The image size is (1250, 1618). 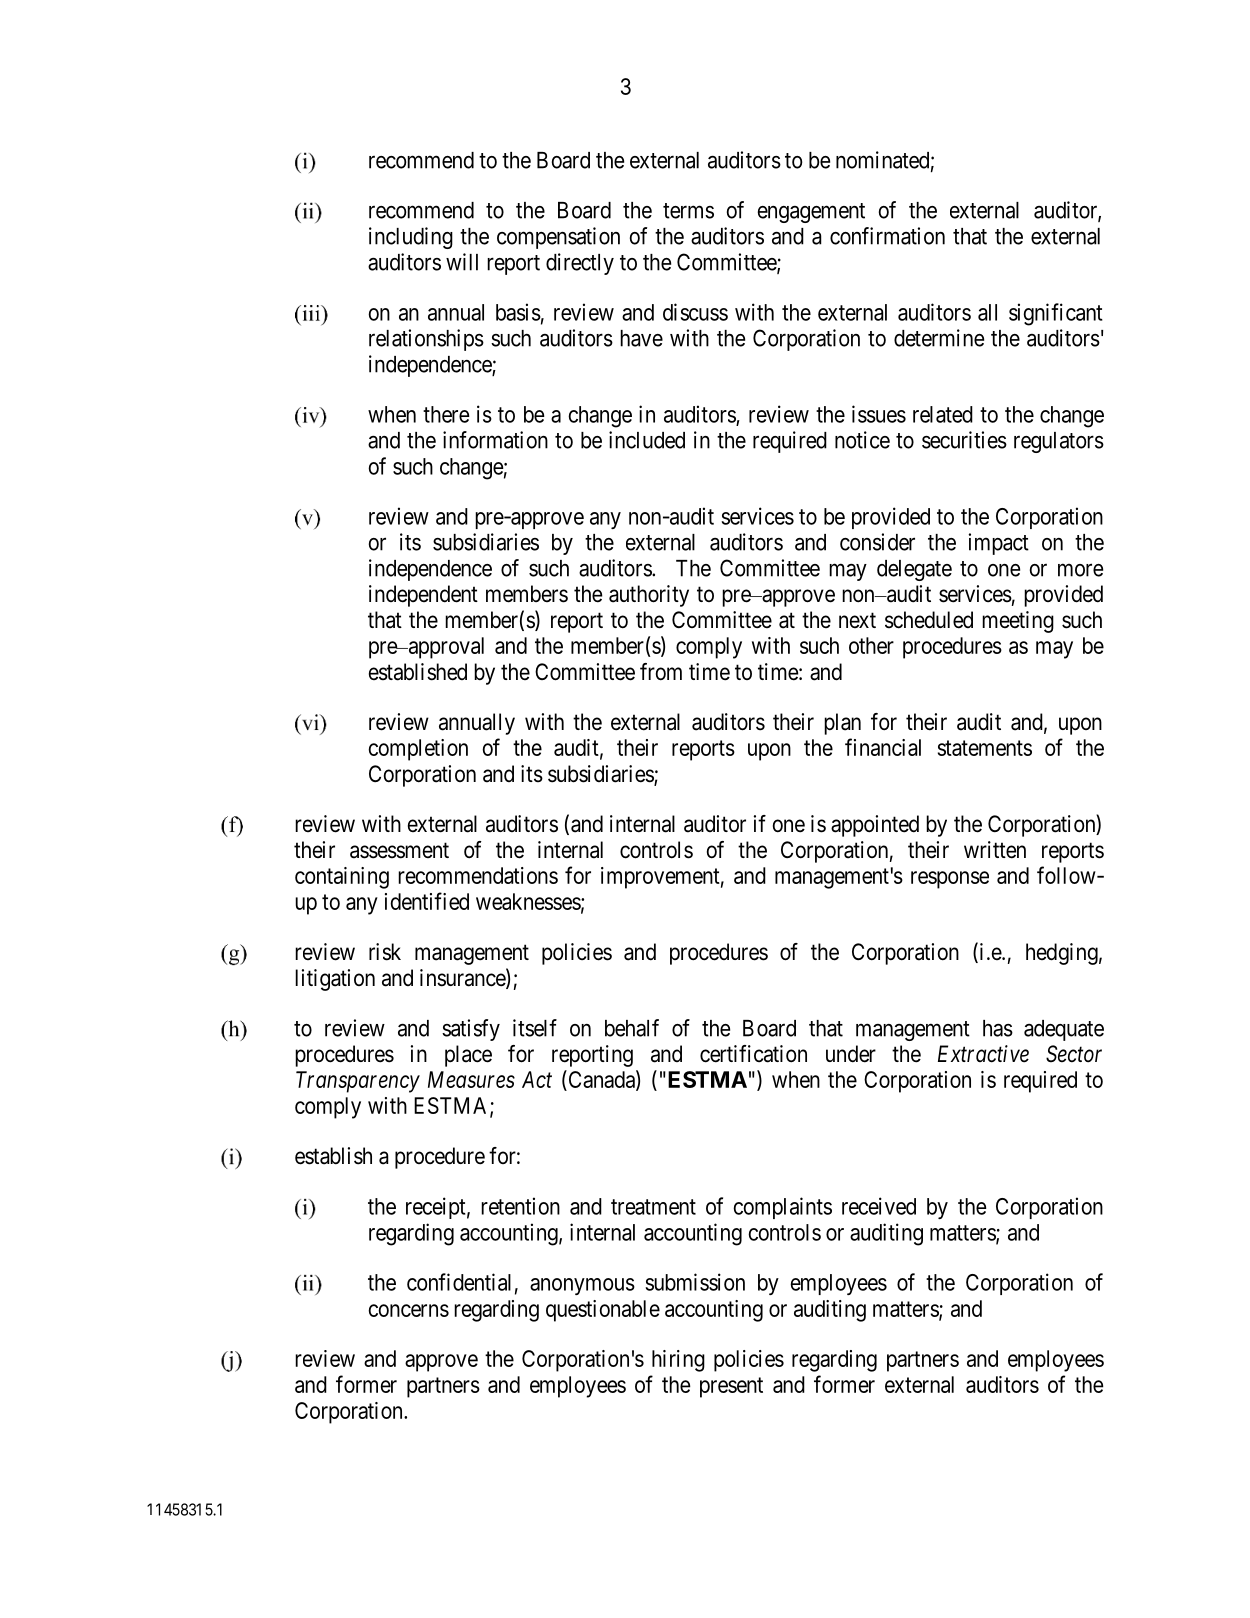 What do you see at coordinates (999, 544) in the screenshot?
I see `impact` at bounding box center [999, 544].
